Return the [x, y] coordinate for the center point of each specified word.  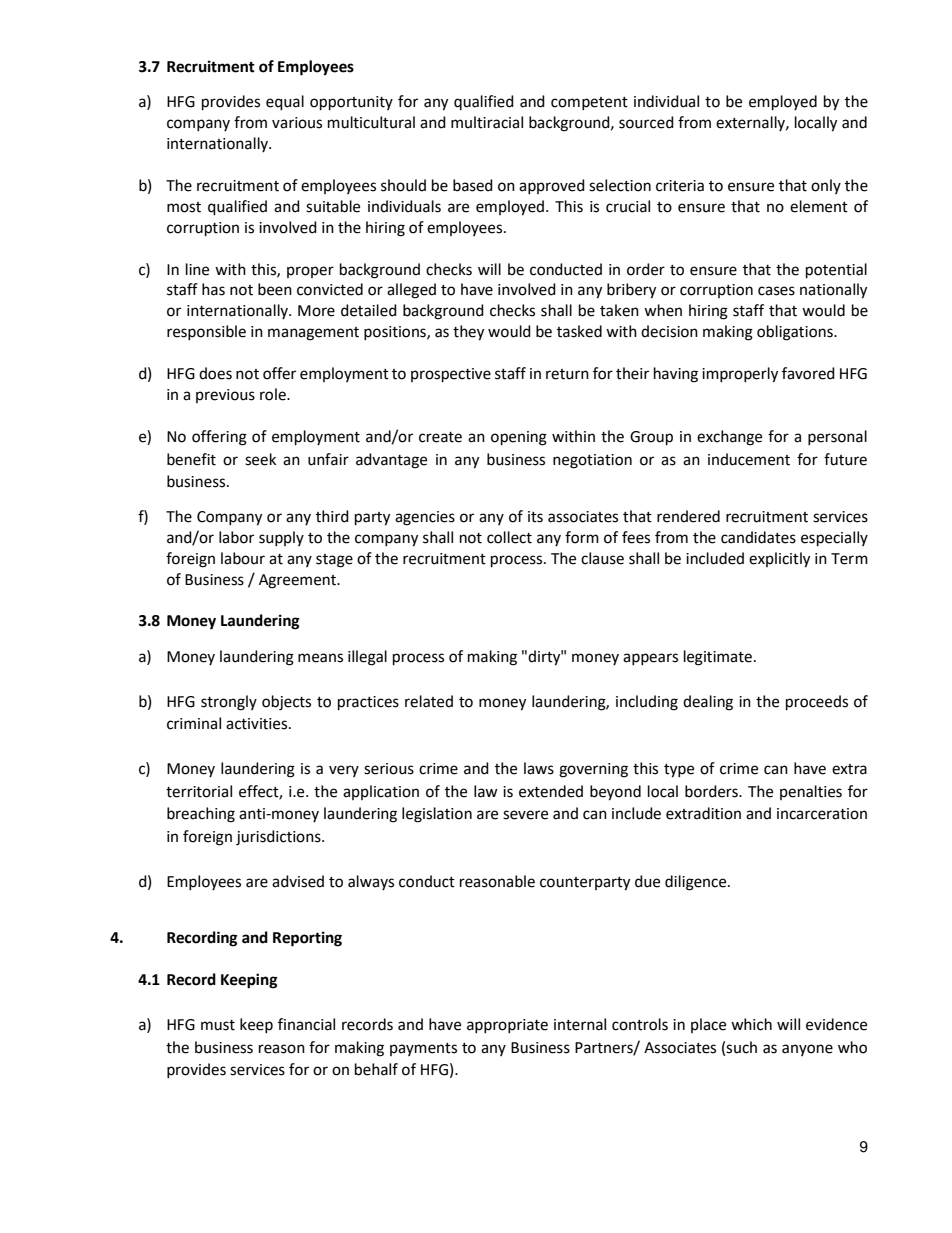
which [751, 1024]
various [297, 123]
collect [509, 537]
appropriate [507, 1026]
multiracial [487, 122]
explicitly [779, 560]
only [826, 186]
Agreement [298, 581]
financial [306, 1024]
